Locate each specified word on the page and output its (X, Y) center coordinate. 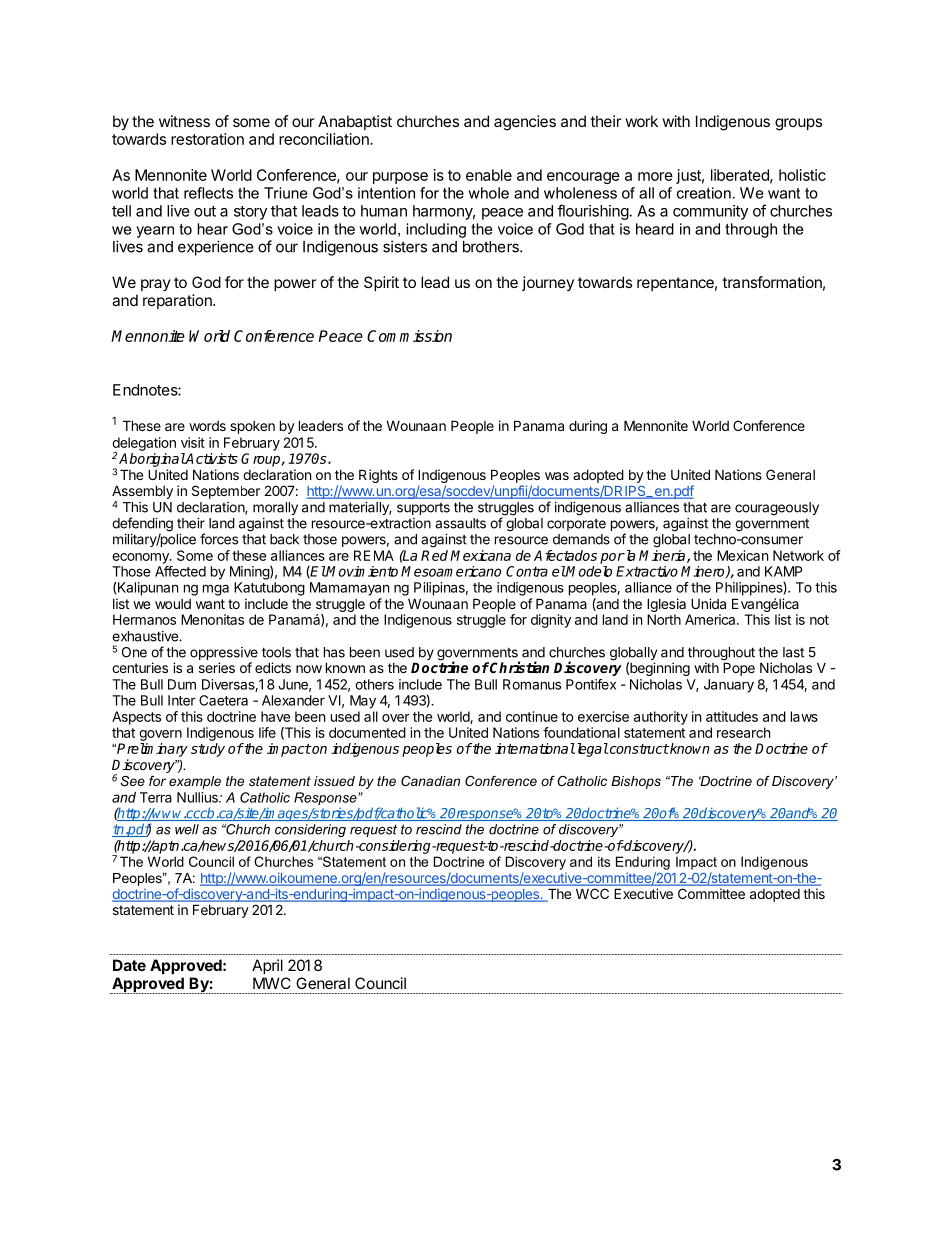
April (267, 966)
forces (219, 539)
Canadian (430, 781)
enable (489, 175)
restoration (207, 139)
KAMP (783, 571)
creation (704, 193)
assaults (460, 523)
